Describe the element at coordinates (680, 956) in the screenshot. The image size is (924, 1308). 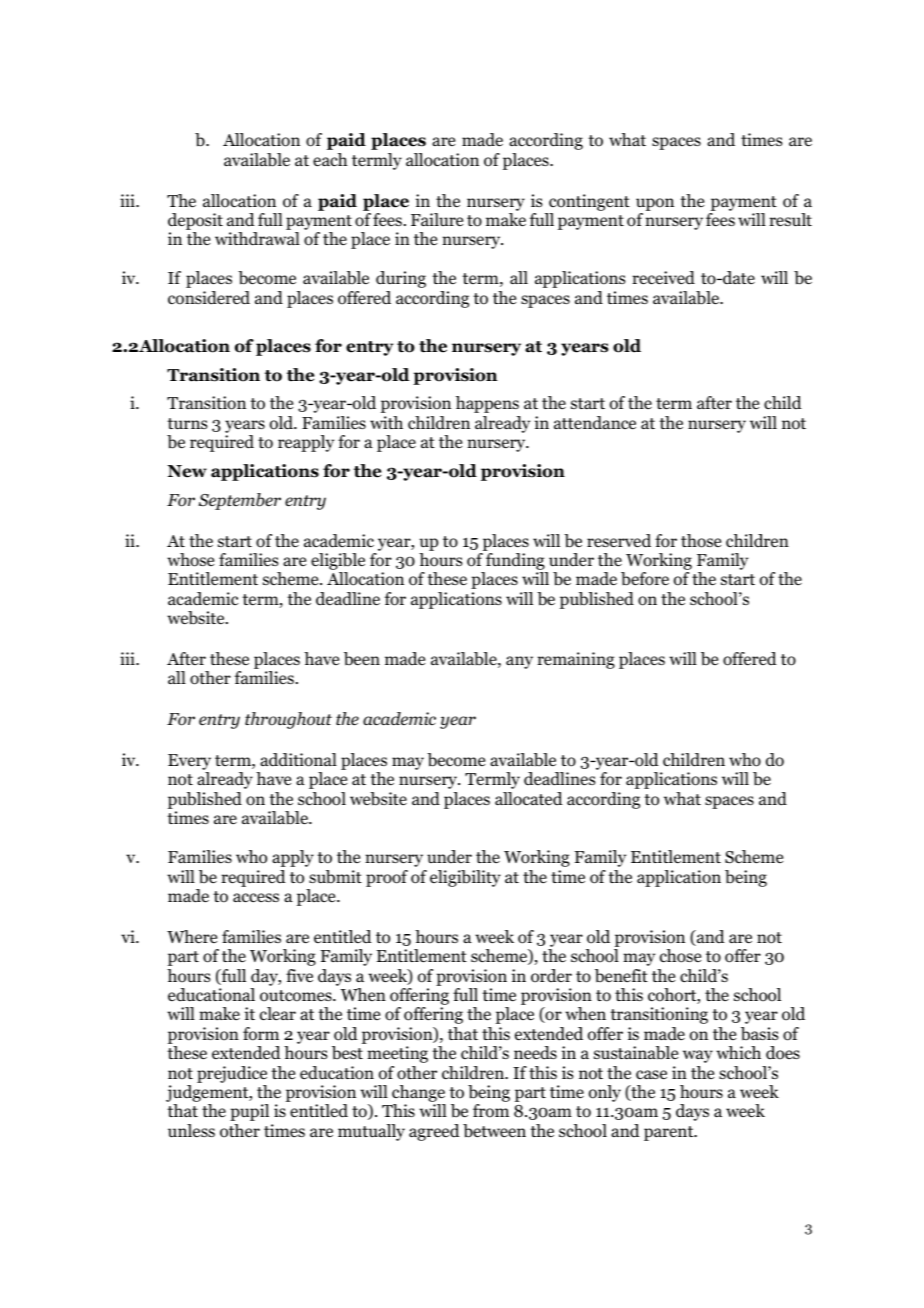
I see `chose` at that location.
